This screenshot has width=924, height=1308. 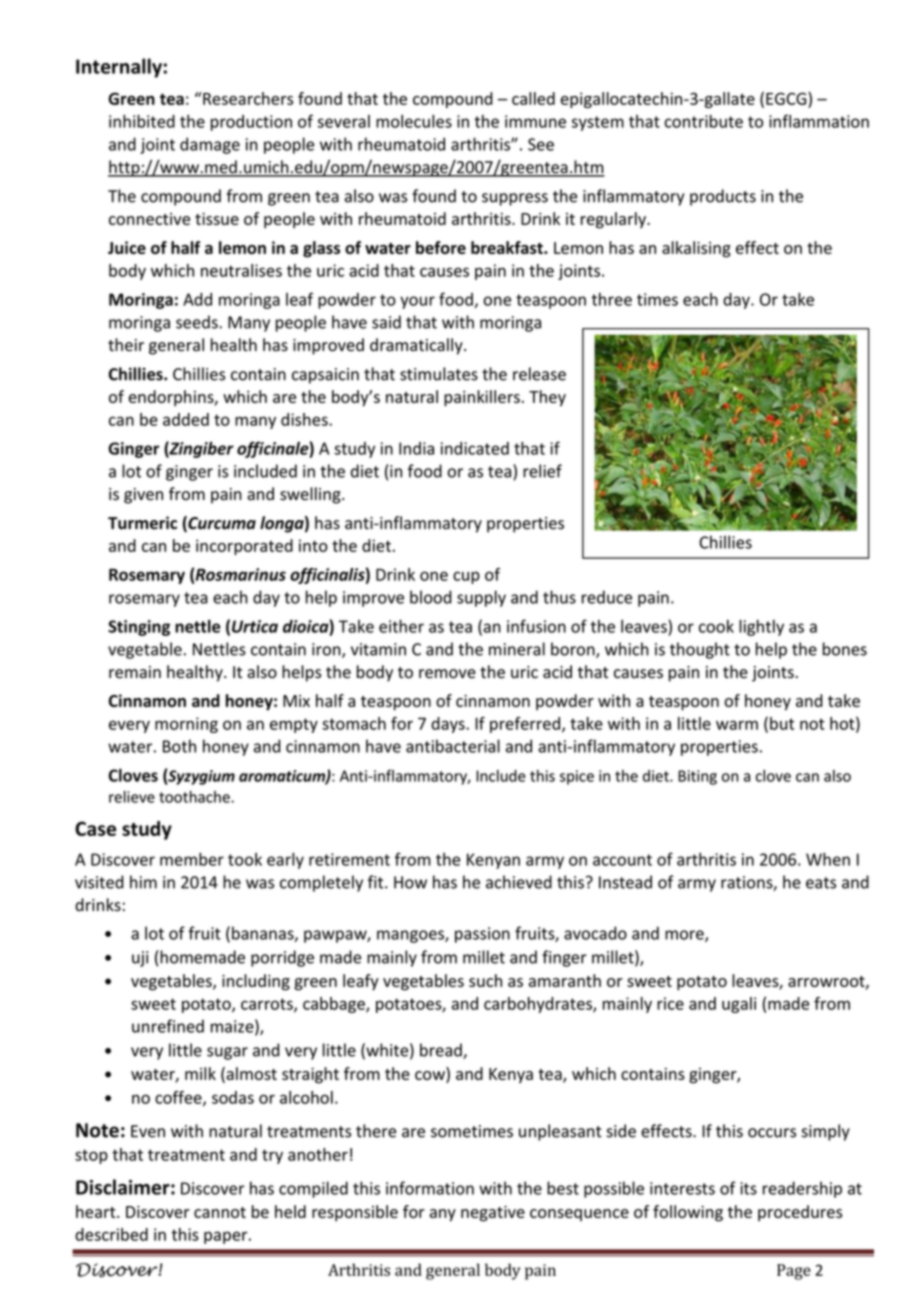 I want to click on negative, so click(x=493, y=1214).
